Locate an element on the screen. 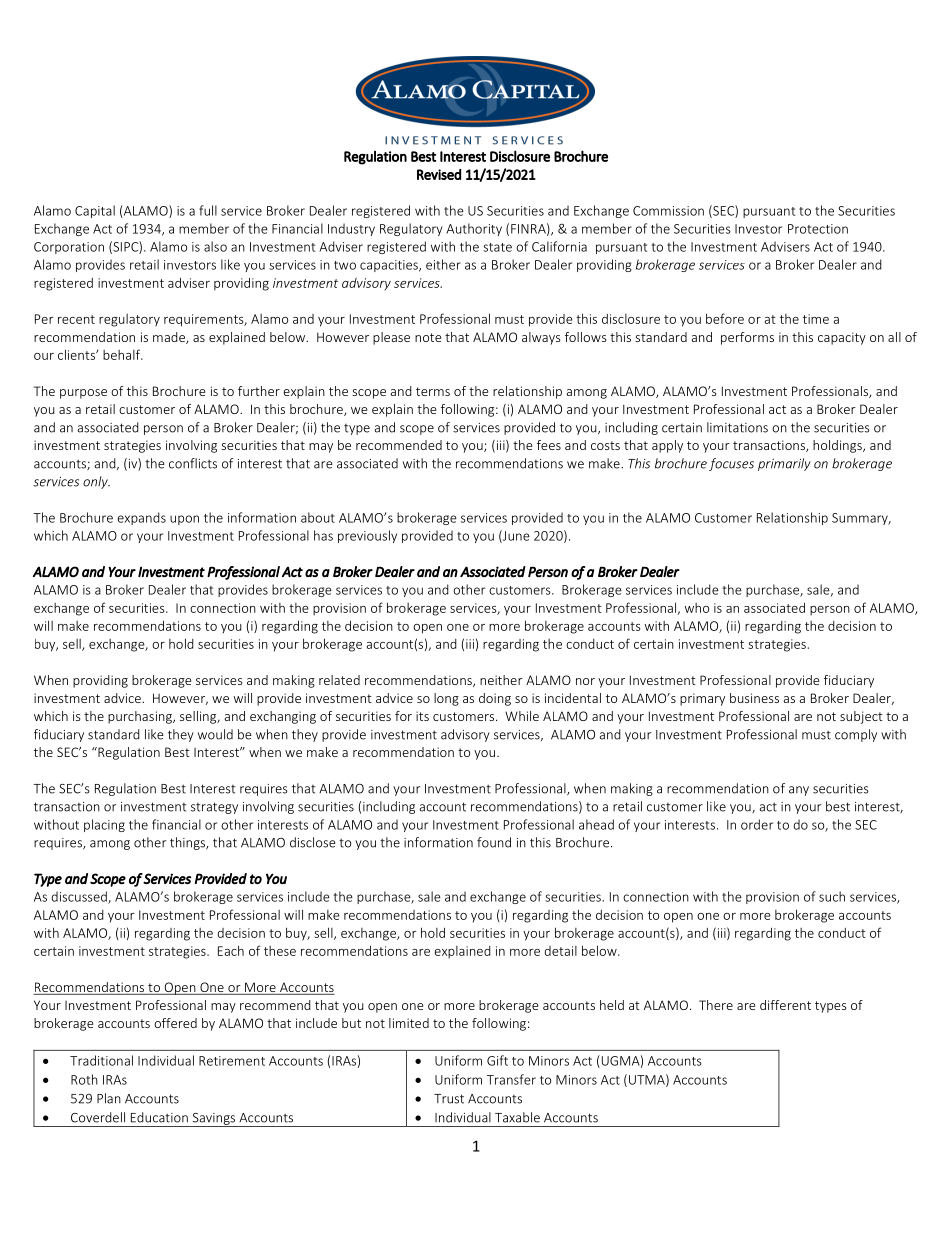 This screenshot has height=1233, width=952. doing is located at coordinates (495, 699).
